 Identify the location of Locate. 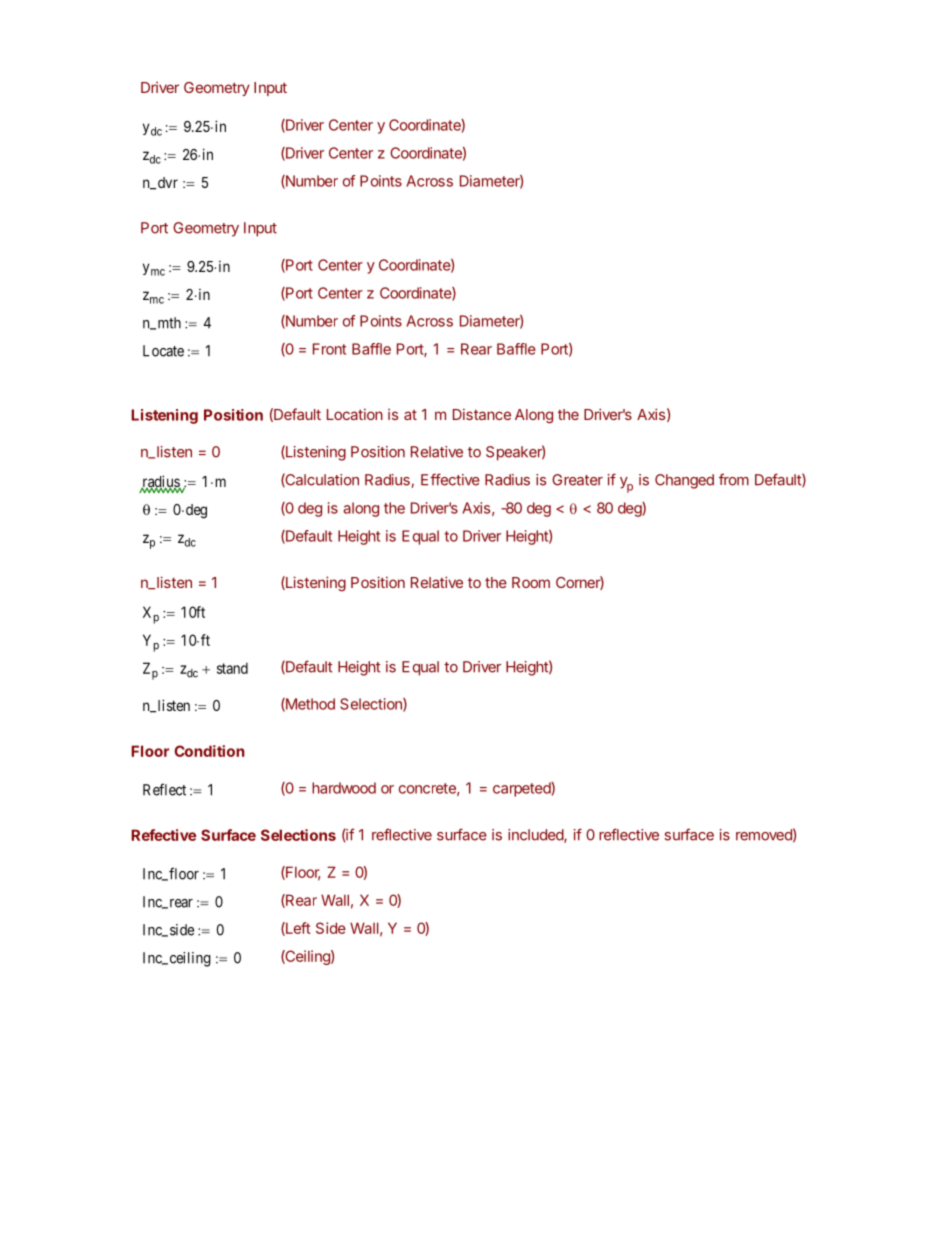
(163, 351).
